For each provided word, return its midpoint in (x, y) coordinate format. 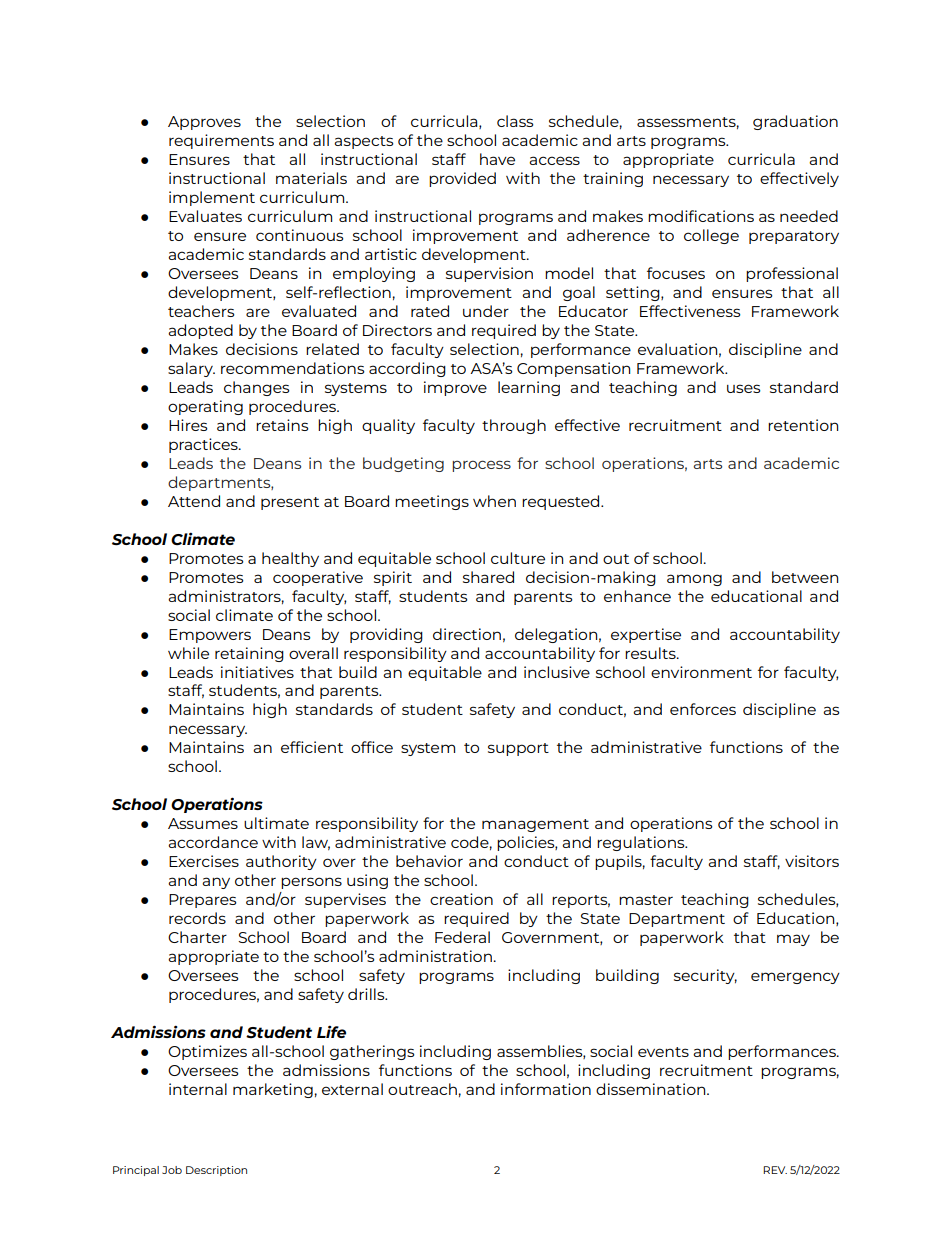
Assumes (203, 823)
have (497, 159)
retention (803, 425)
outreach (422, 1089)
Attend (194, 501)
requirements (221, 141)
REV (775, 1170)
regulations (642, 843)
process (481, 466)
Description (216, 1171)
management (535, 825)
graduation (795, 122)
